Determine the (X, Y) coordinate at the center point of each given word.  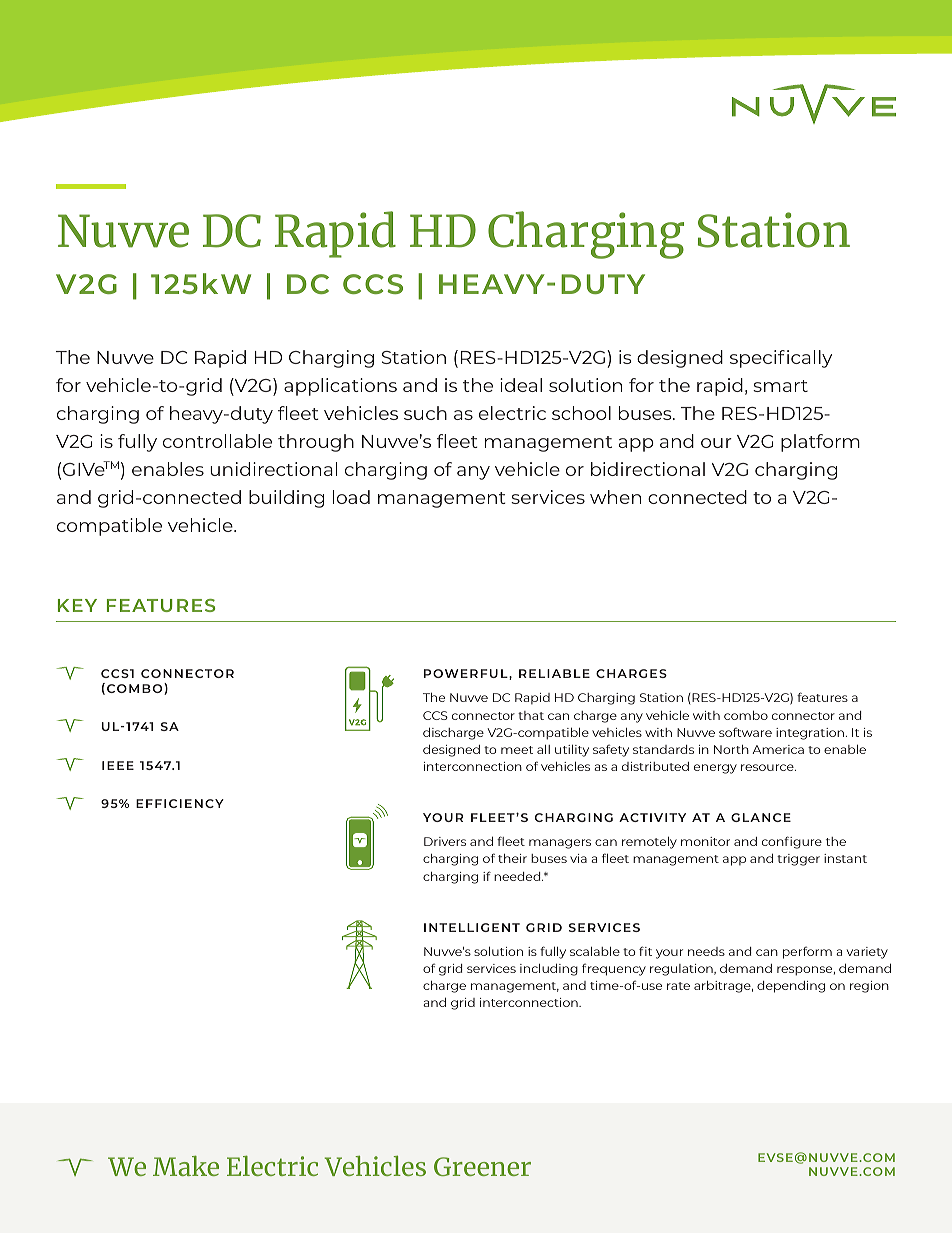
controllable (217, 441)
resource (768, 767)
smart (780, 386)
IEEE (118, 765)
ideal (521, 385)
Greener (482, 1166)
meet (517, 750)
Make (186, 1166)
